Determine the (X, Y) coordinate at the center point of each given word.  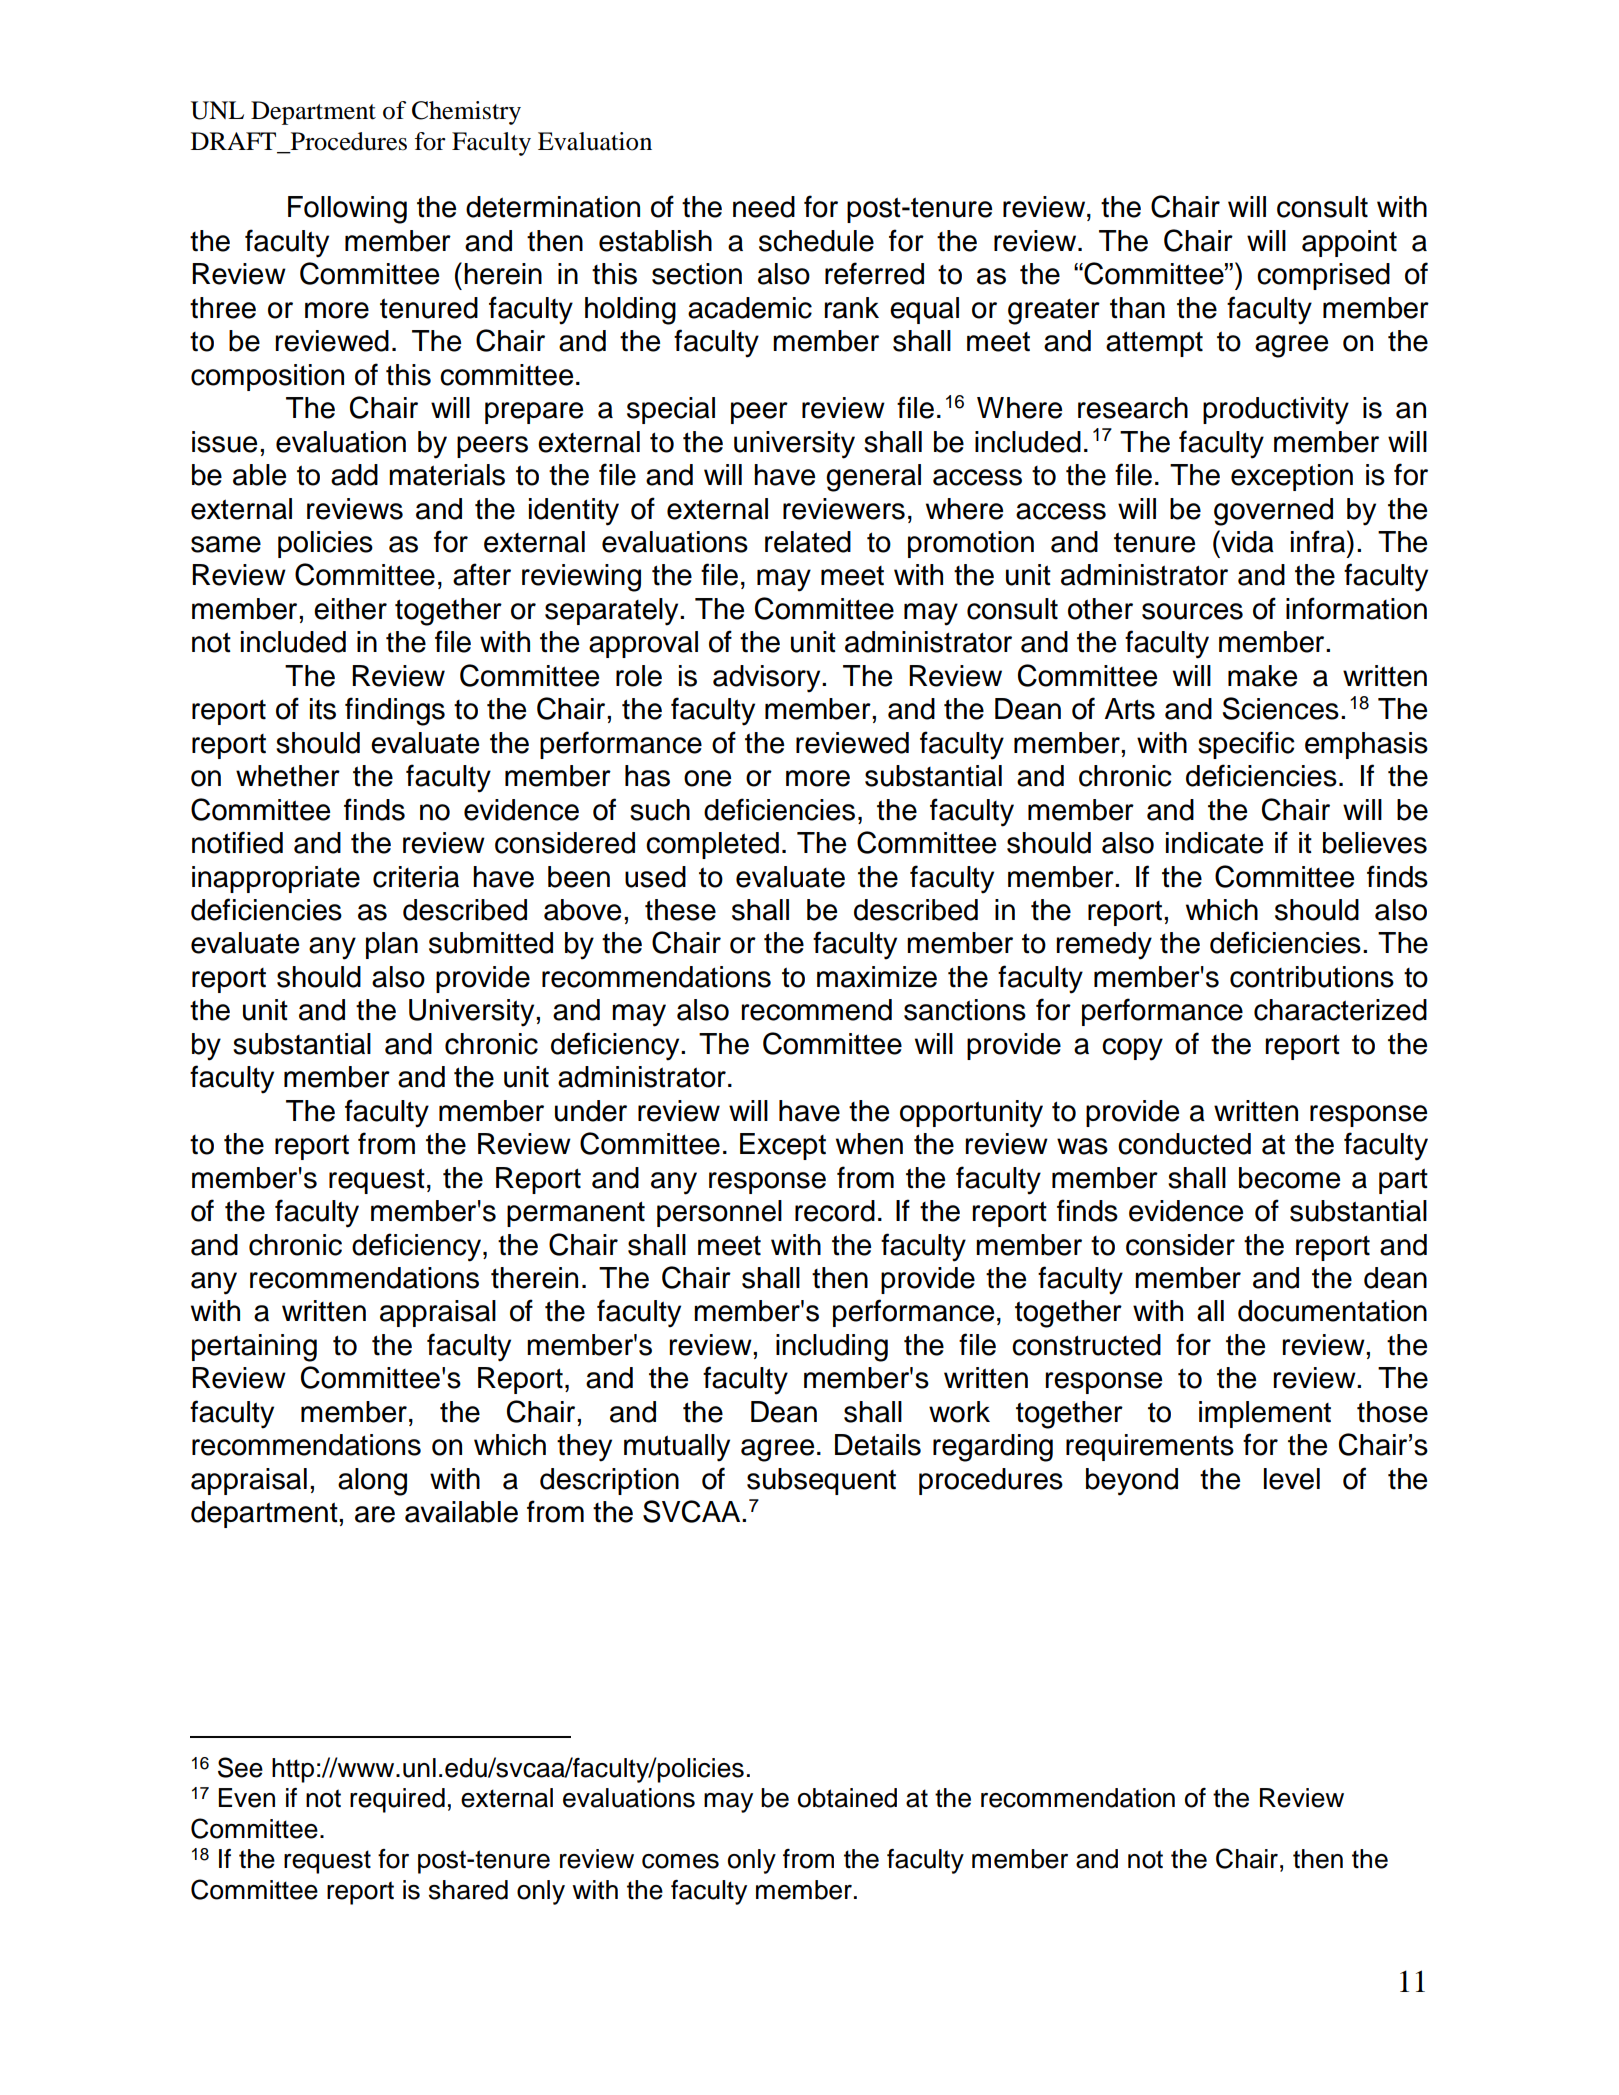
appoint (1349, 243)
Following (347, 210)
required (397, 1800)
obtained (847, 1798)
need (764, 207)
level (1292, 1479)
